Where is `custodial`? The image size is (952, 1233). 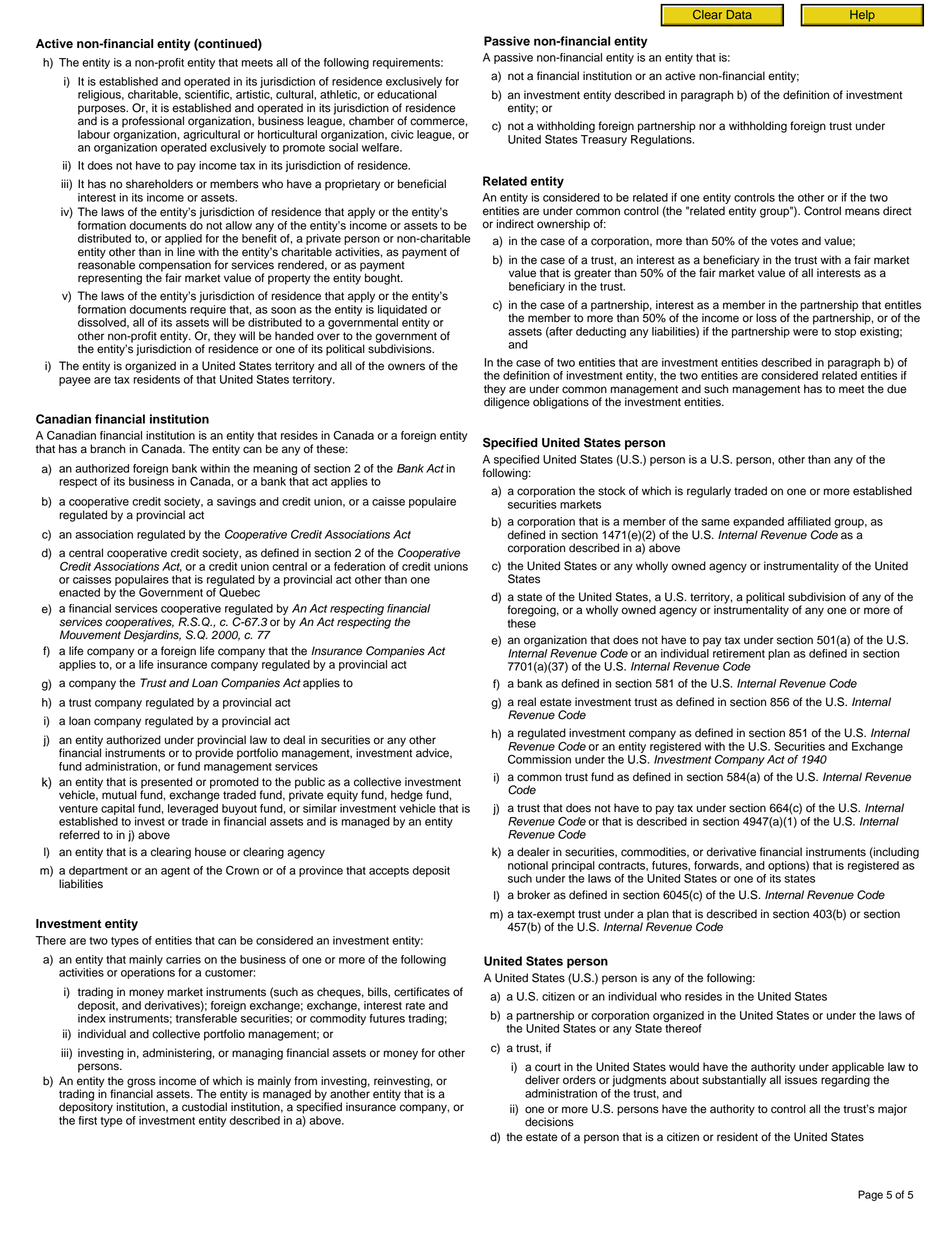 custodial is located at coordinates (204, 1107).
